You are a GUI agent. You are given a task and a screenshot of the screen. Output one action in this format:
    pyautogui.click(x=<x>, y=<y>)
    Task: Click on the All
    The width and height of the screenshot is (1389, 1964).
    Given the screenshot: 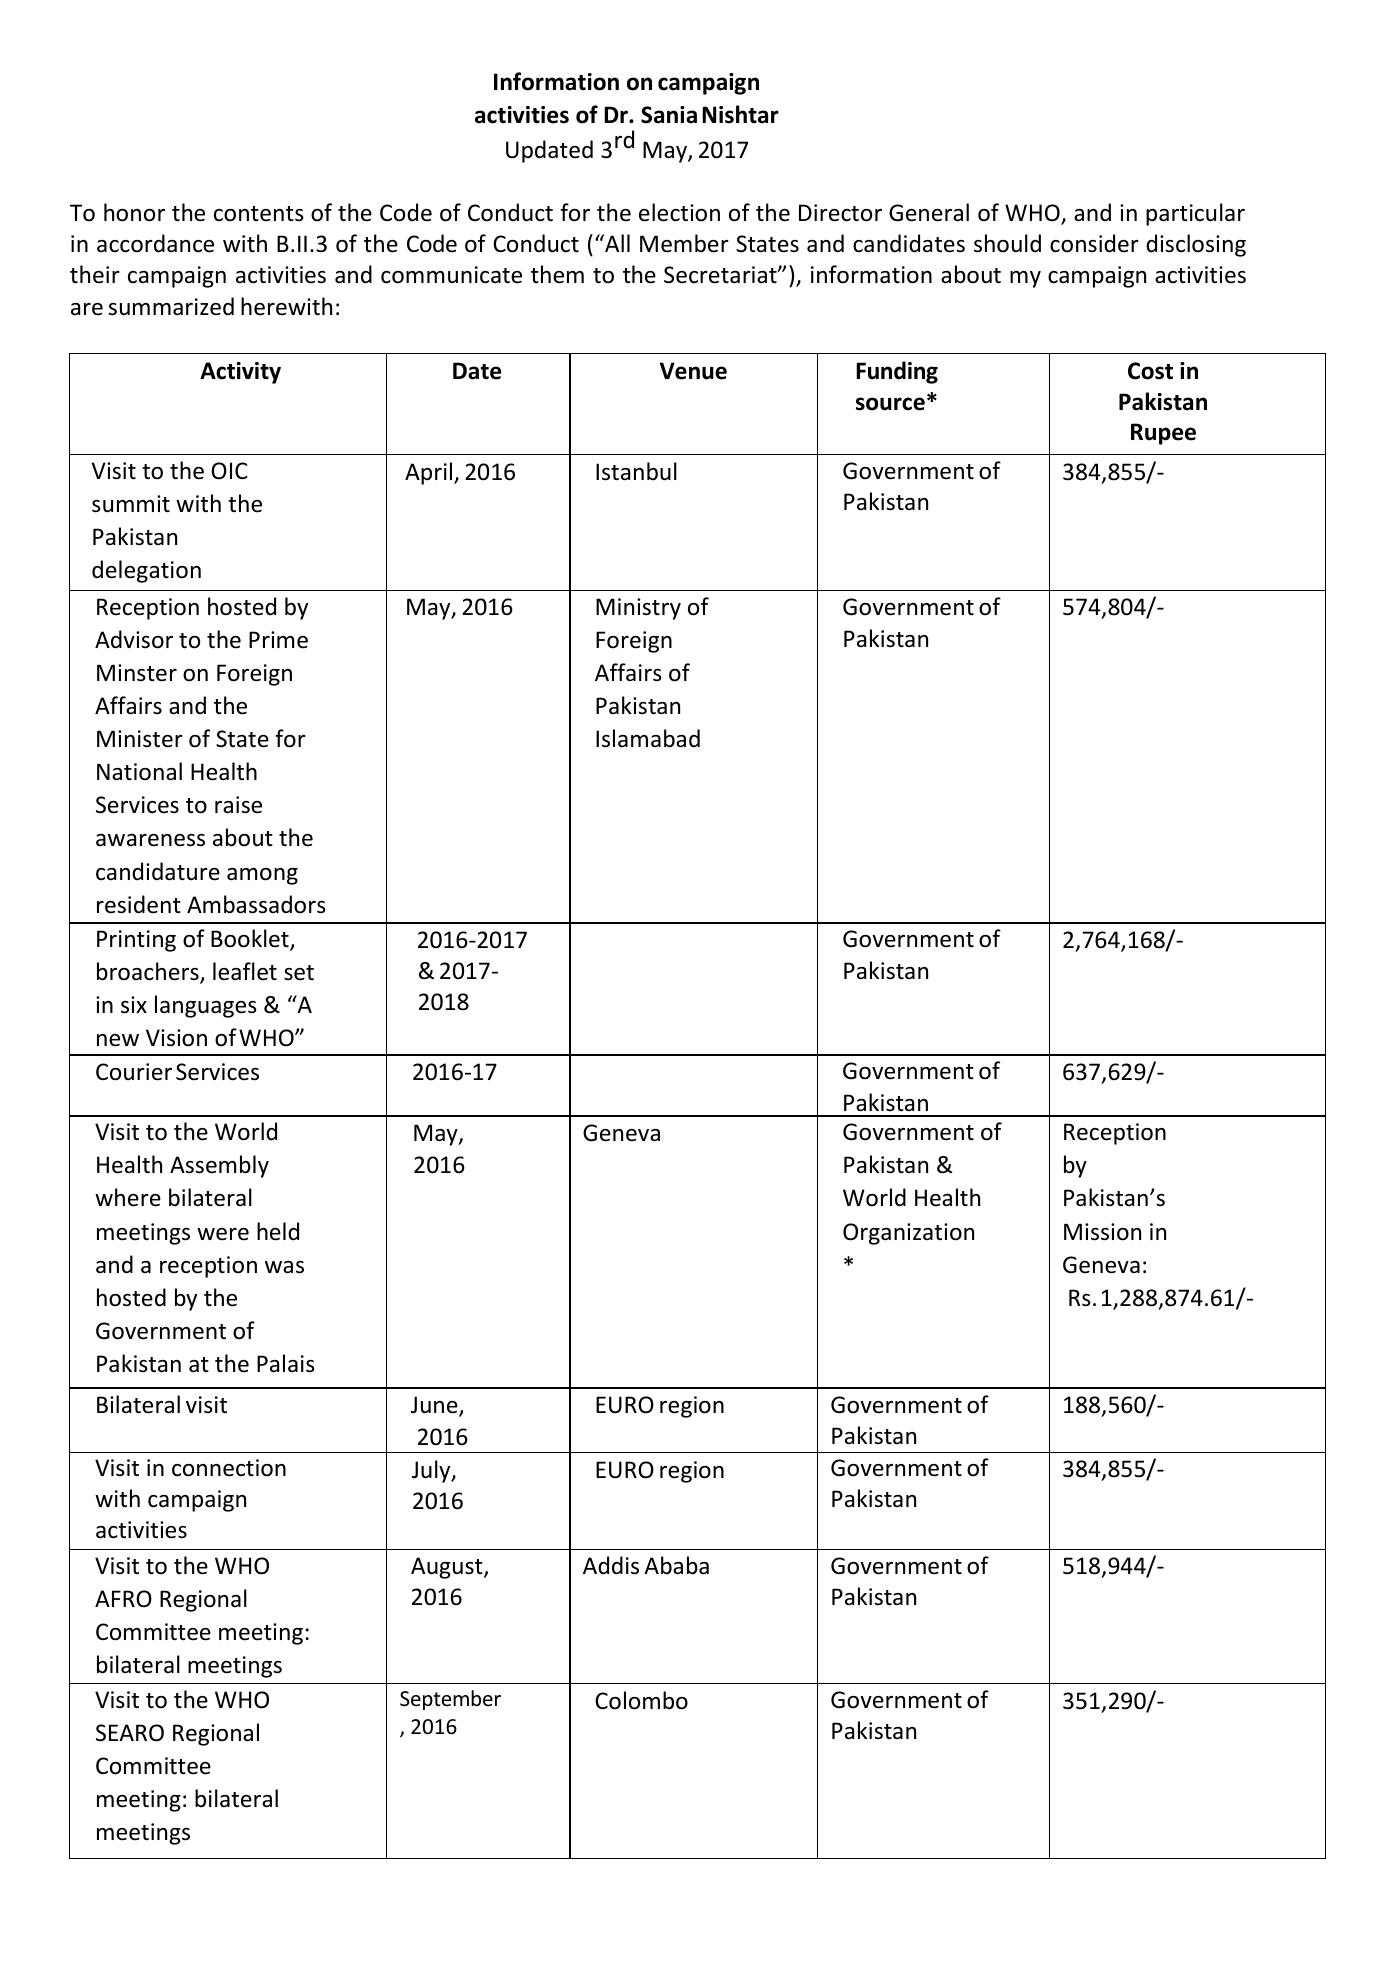 What is the action you would take?
    pyautogui.click(x=616, y=243)
